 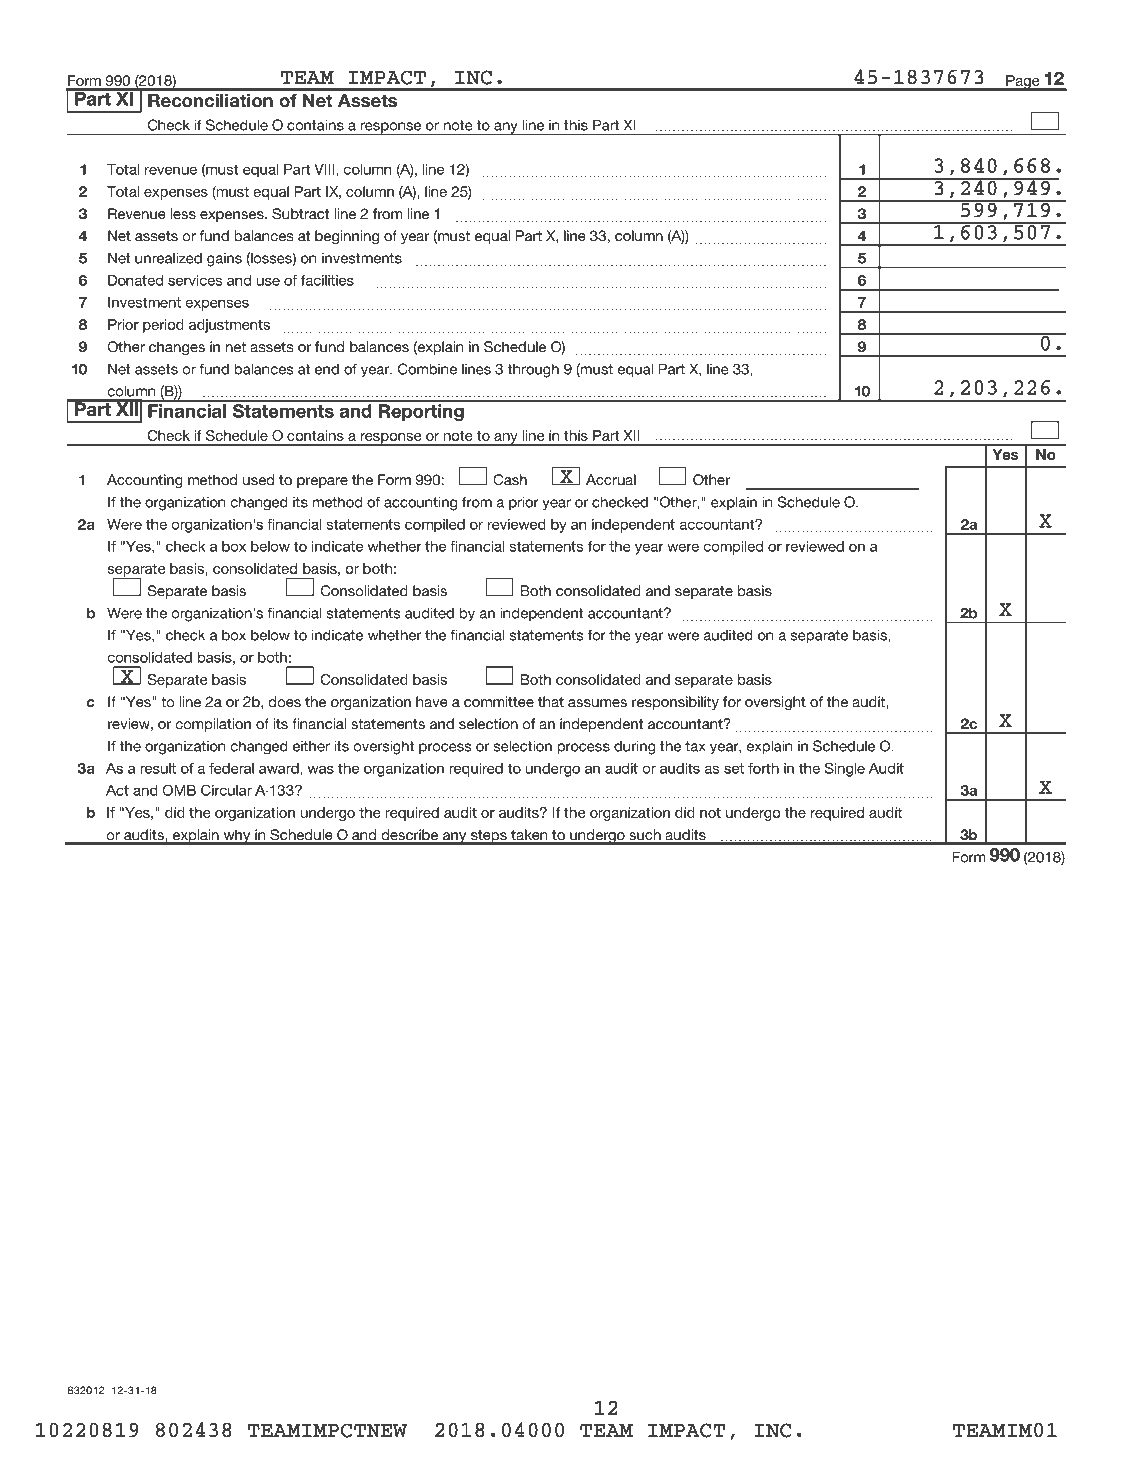 I want to click on Reconciliation, so click(x=210, y=101).
